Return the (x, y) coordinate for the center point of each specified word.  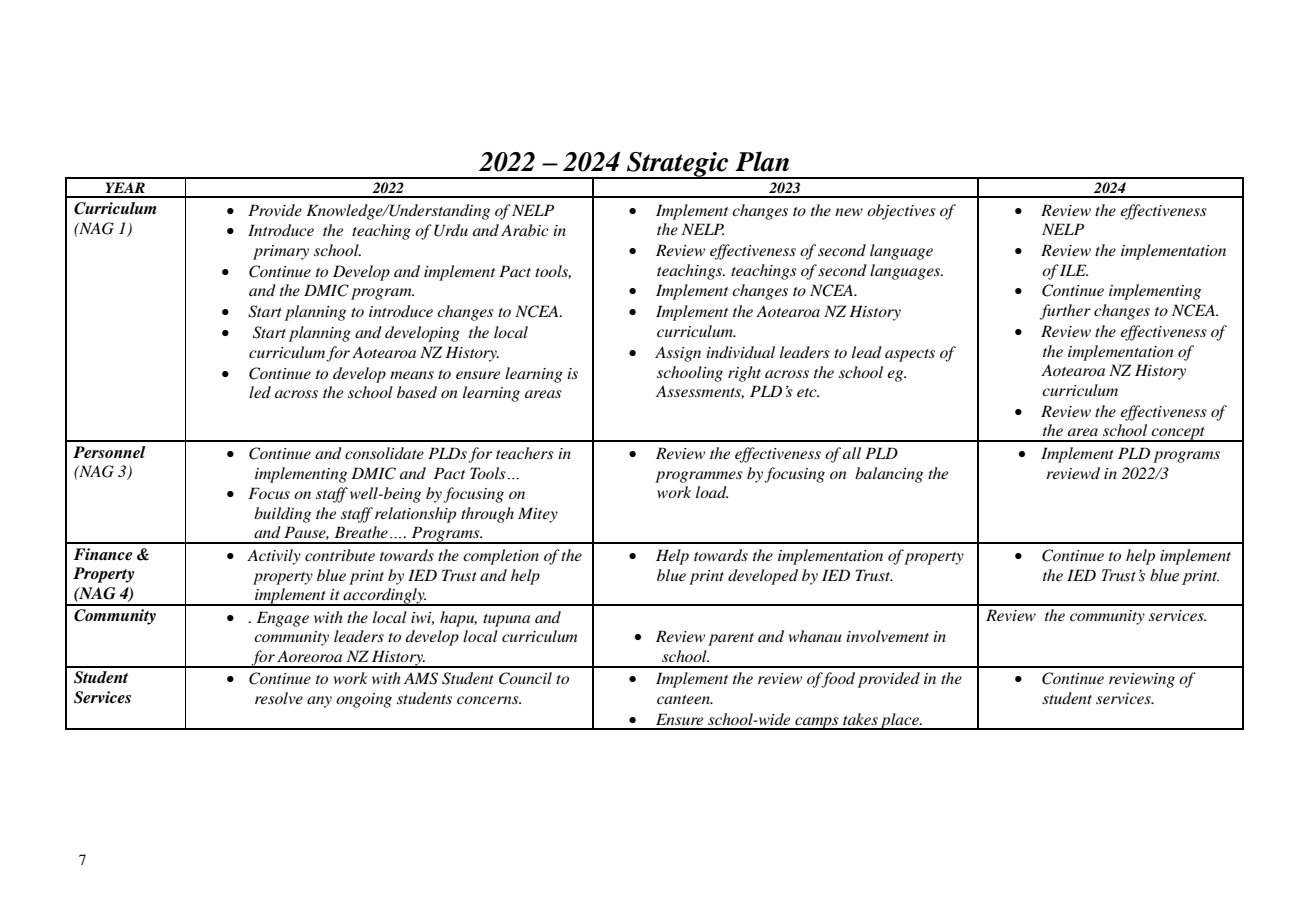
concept (1178, 434)
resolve (279, 698)
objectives (901, 212)
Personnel (109, 452)
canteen (684, 699)
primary (281, 252)
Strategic (678, 165)
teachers (525, 453)
